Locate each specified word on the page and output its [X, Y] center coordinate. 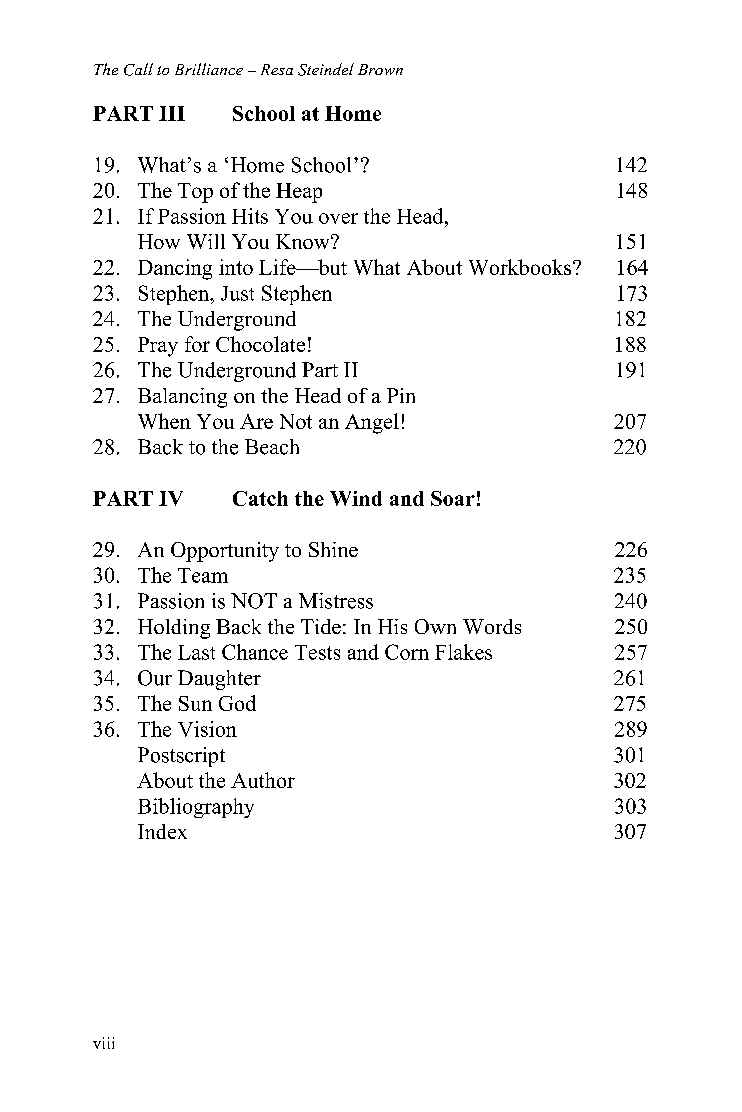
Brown [380, 69]
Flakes [463, 652]
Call [138, 69]
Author [263, 780]
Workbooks [521, 267]
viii [103, 1043]
